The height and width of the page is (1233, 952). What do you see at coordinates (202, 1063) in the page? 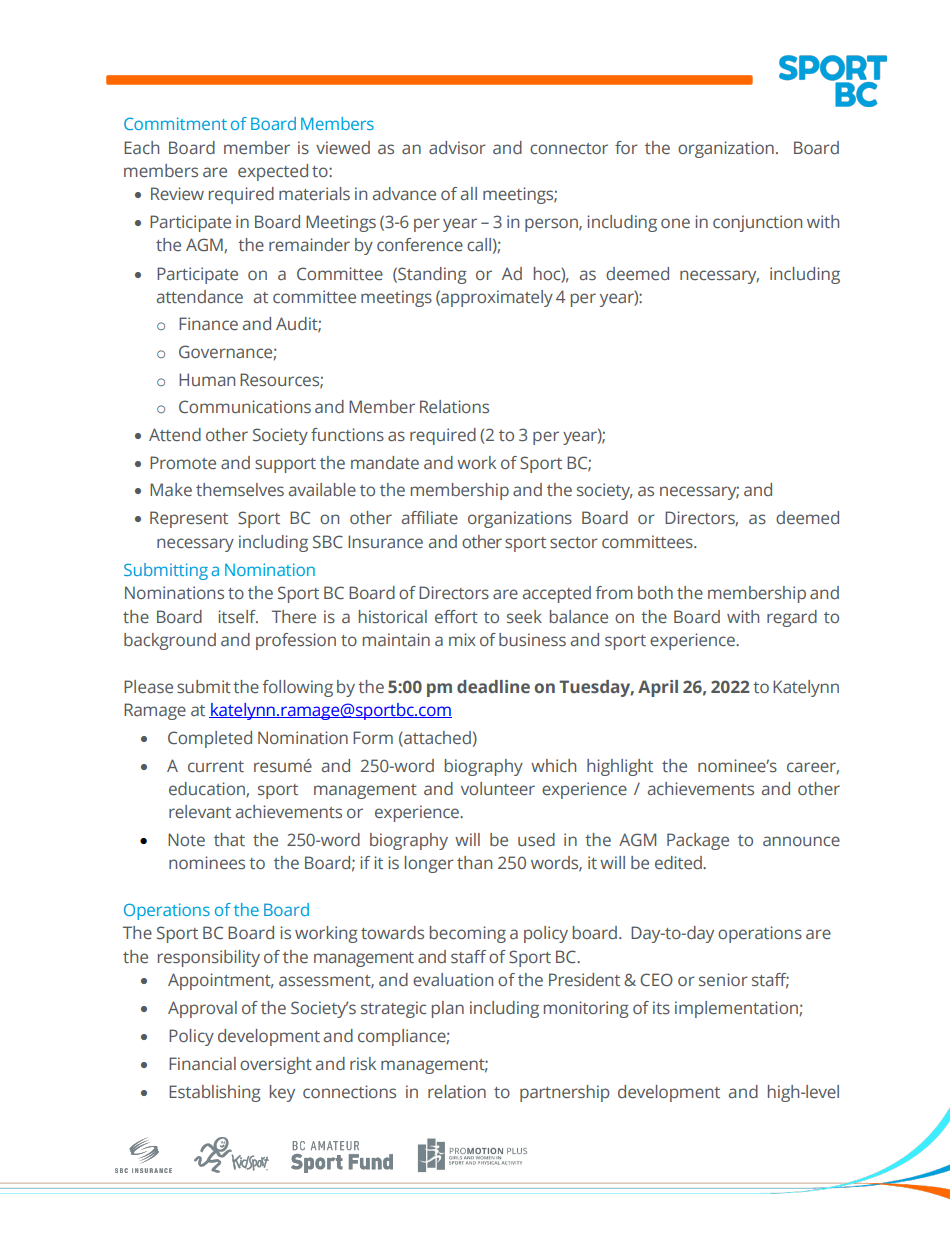
I see `Financial` at bounding box center [202, 1063].
